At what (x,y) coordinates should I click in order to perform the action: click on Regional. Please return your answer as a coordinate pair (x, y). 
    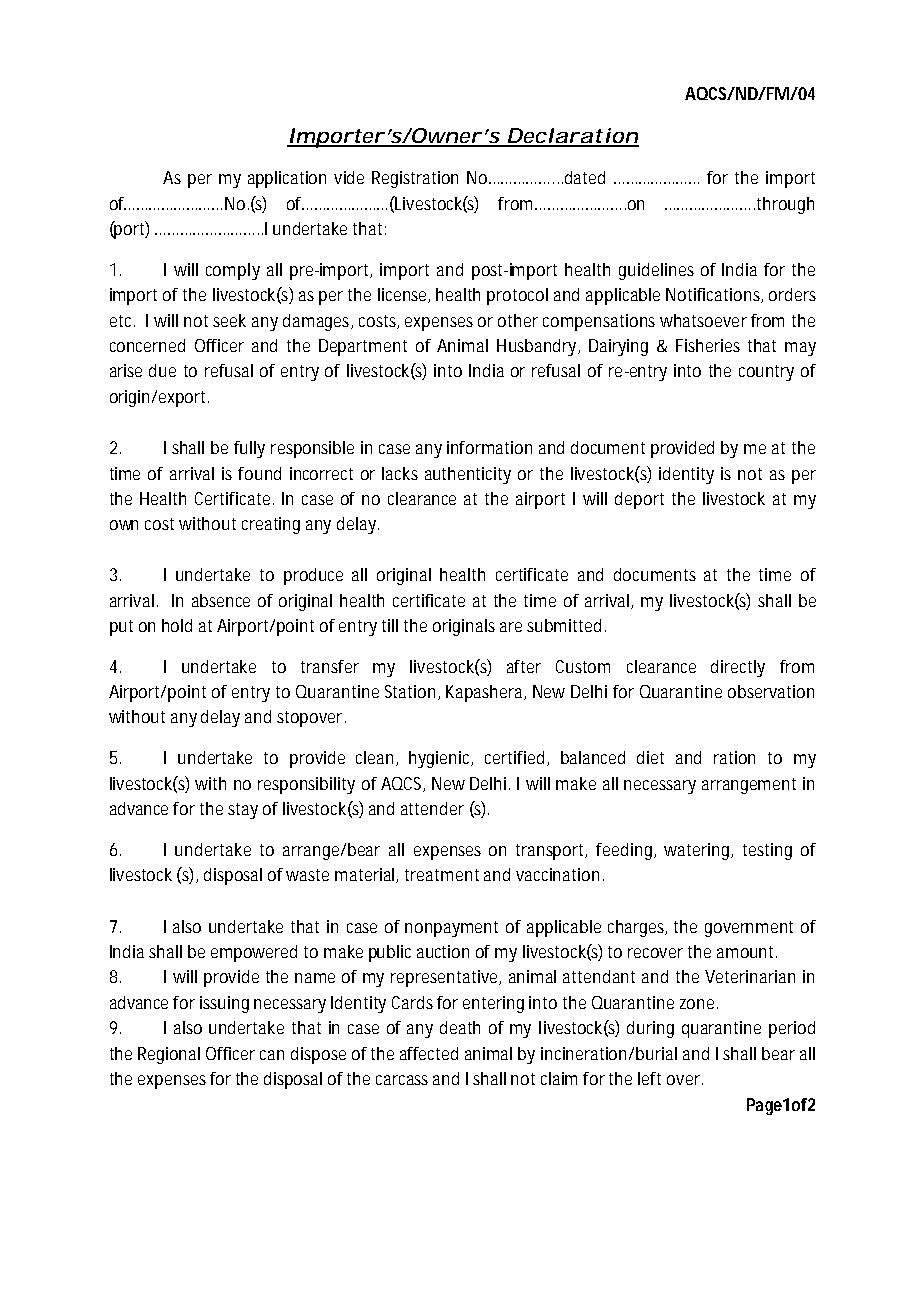
    Looking at the image, I should click on (169, 1055).
